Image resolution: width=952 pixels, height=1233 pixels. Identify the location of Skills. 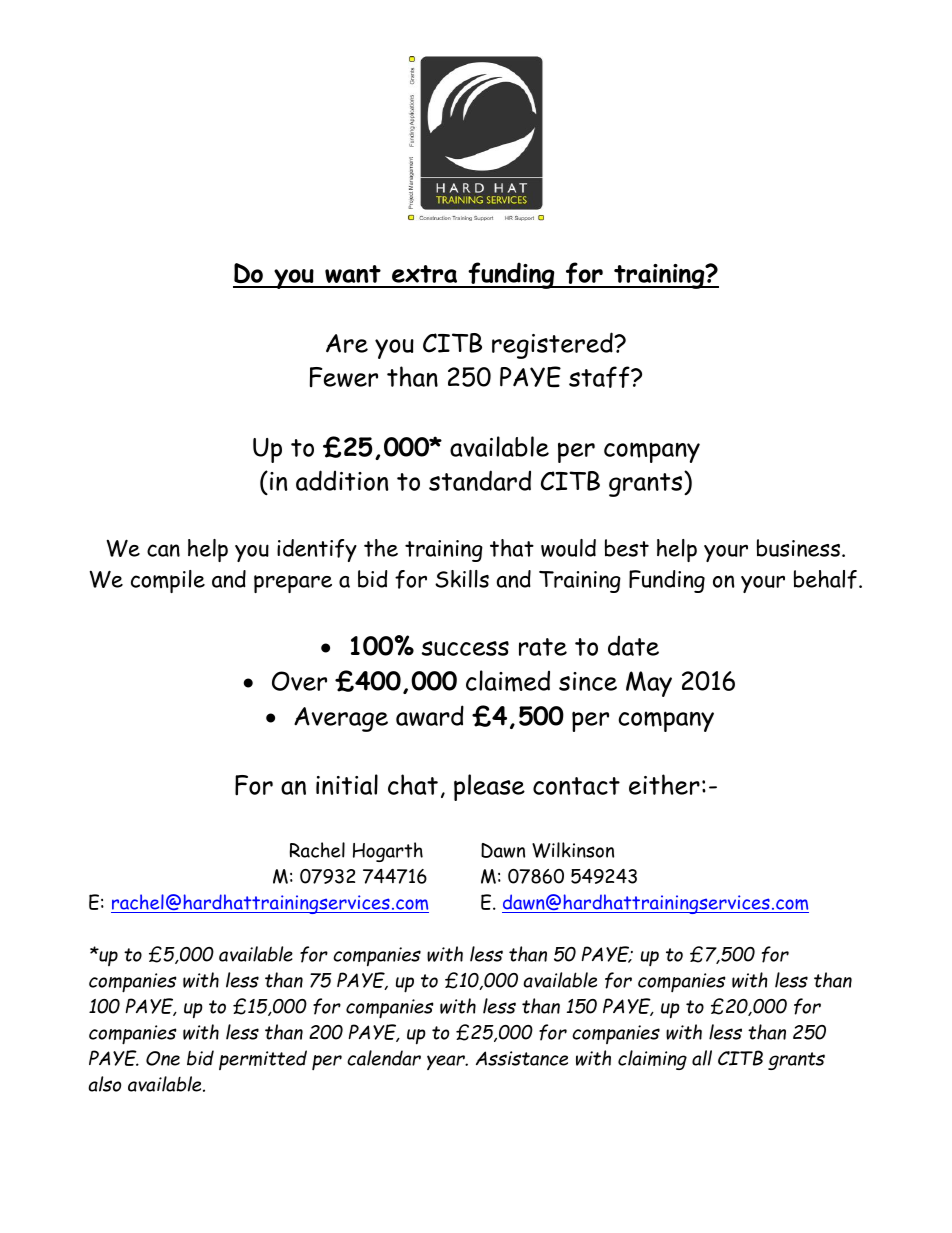
(462, 579).
